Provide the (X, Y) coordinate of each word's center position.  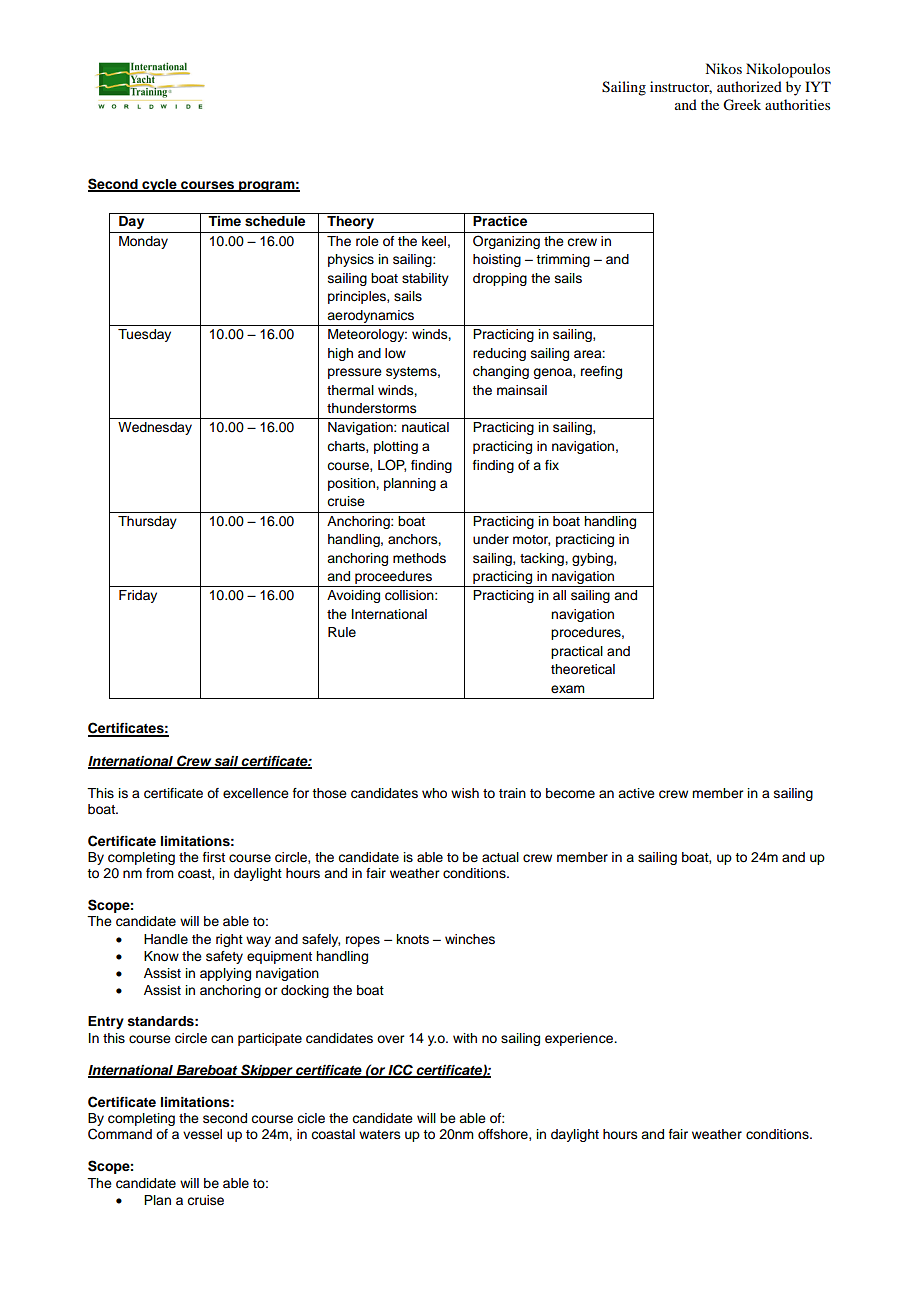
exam (568, 689)
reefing (601, 372)
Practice (500, 221)
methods (419, 558)
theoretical (583, 669)
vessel (202, 1134)
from (160, 873)
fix (552, 465)
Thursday (147, 522)
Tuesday (144, 335)
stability (425, 279)
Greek (742, 105)
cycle (159, 185)
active (636, 793)
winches (470, 939)
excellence (256, 793)
